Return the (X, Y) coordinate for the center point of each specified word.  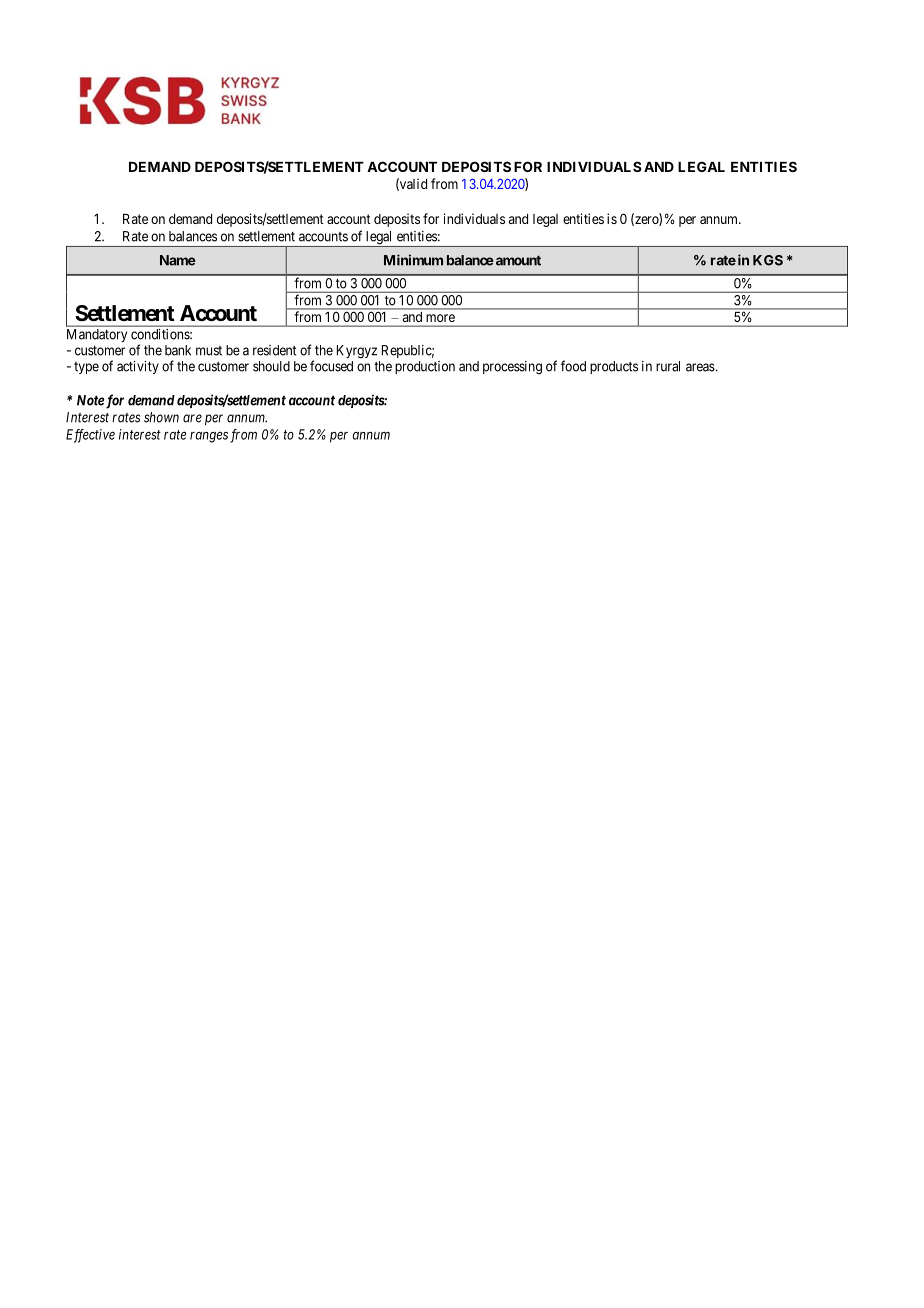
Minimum (413, 260)
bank (178, 350)
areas (700, 367)
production (425, 367)
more (441, 318)
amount (517, 261)
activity (138, 367)
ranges (209, 437)
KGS (768, 260)
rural (668, 366)
